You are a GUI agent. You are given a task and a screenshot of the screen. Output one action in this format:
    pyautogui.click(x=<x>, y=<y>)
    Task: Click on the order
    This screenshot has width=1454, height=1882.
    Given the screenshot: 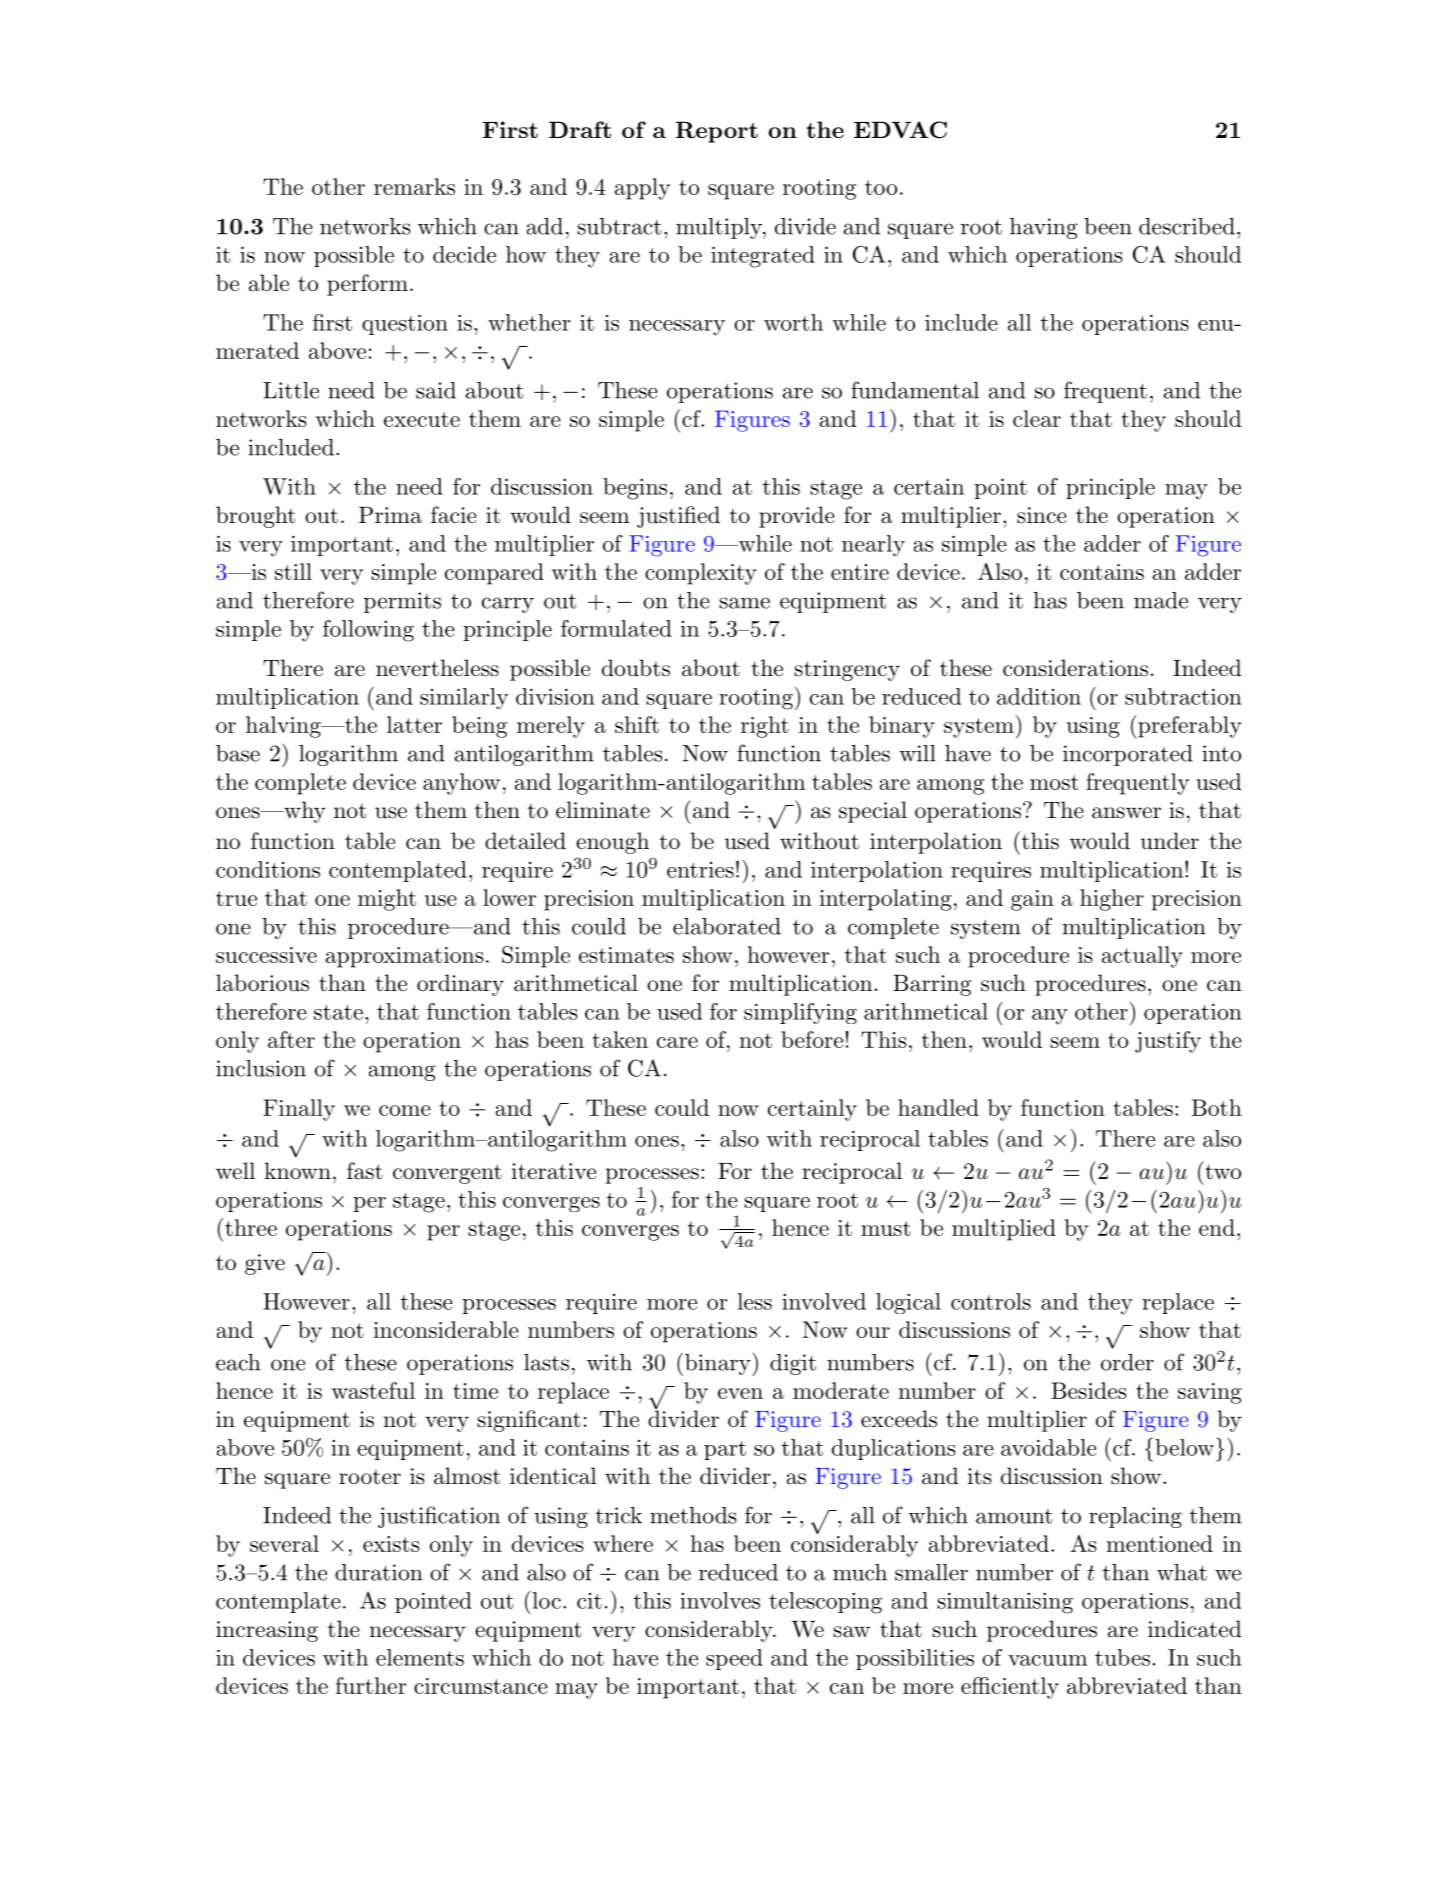 What is the action you would take?
    pyautogui.click(x=1127, y=1362)
